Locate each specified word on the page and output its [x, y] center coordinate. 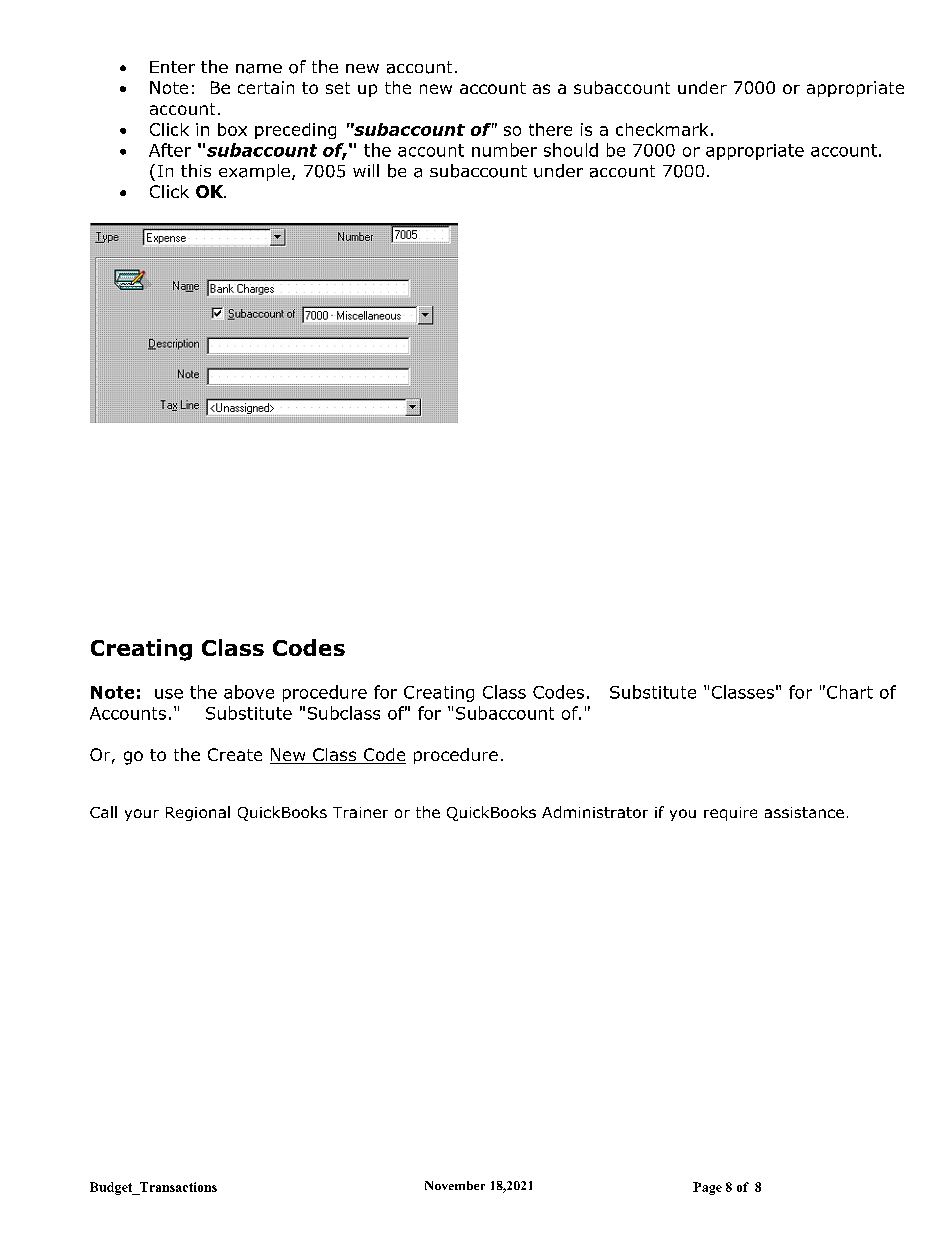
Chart [850, 692]
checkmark [662, 129]
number [504, 150]
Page [707, 1188]
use [169, 694]
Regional [198, 813]
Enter [172, 67]
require [730, 814]
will [366, 170]
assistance [804, 812]
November [455, 1185]
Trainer [360, 812]
